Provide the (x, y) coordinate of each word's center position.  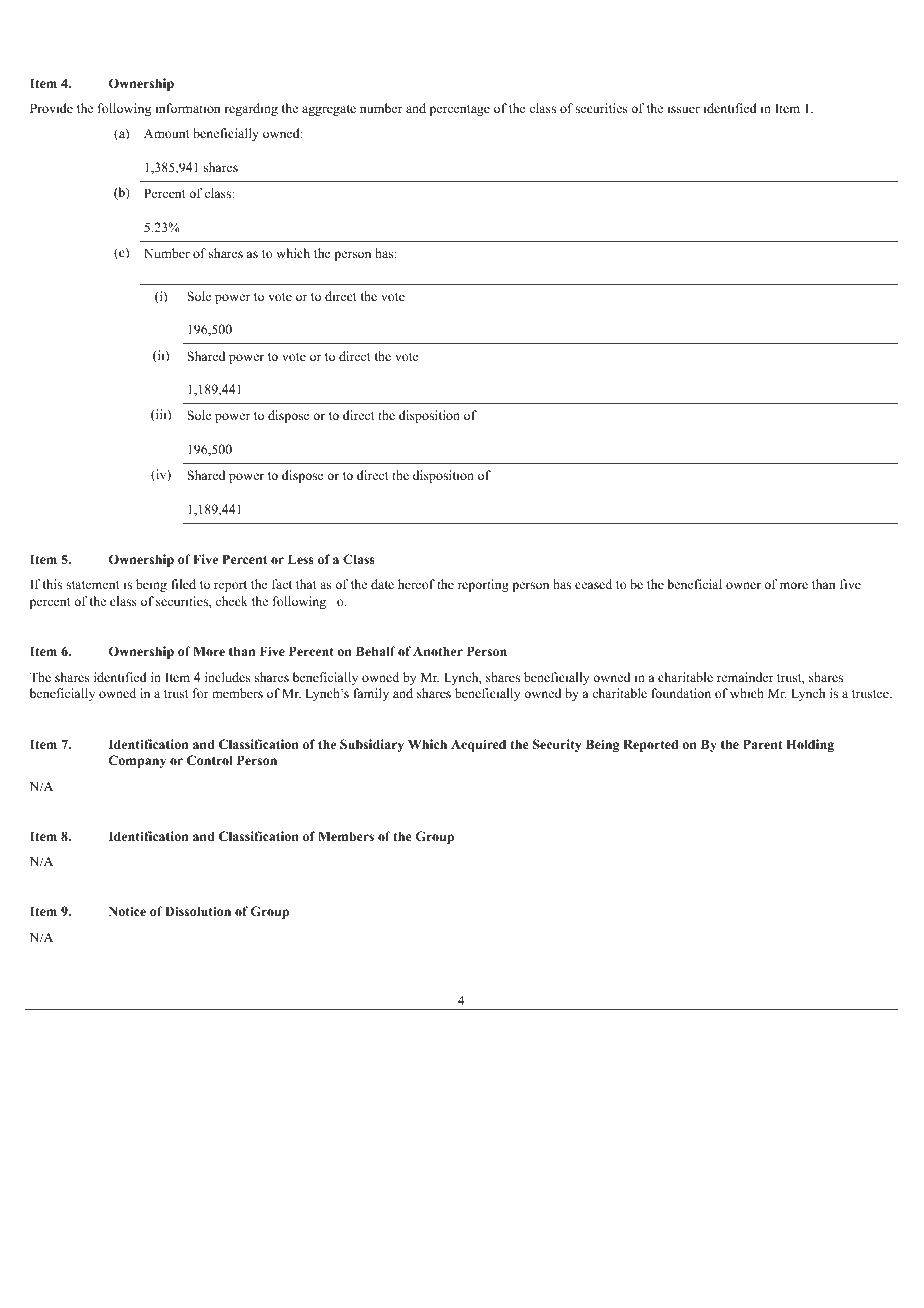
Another (438, 651)
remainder (745, 677)
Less (301, 559)
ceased (593, 584)
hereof (416, 584)
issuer (684, 108)
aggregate (329, 110)
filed (183, 584)
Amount (167, 133)
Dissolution (198, 911)
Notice (127, 911)
